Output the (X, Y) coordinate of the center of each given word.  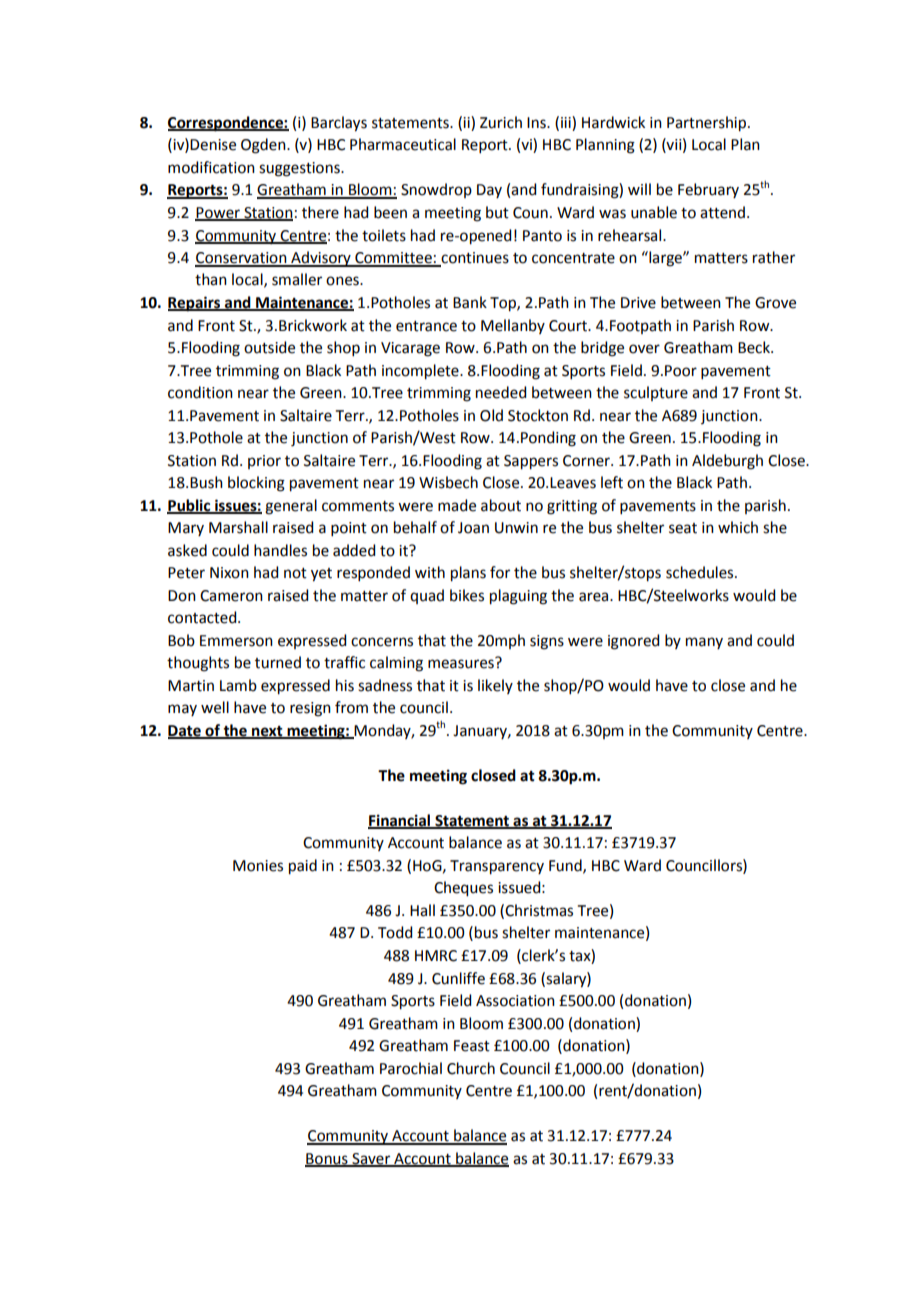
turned (278, 662)
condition (200, 392)
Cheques (463, 889)
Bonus (327, 1159)
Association (515, 1001)
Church (471, 1068)
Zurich (501, 122)
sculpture (656, 393)
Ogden (264, 146)
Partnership (708, 124)
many (704, 643)
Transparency (497, 867)
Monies (258, 866)
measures (461, 664)
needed (501, 392)
